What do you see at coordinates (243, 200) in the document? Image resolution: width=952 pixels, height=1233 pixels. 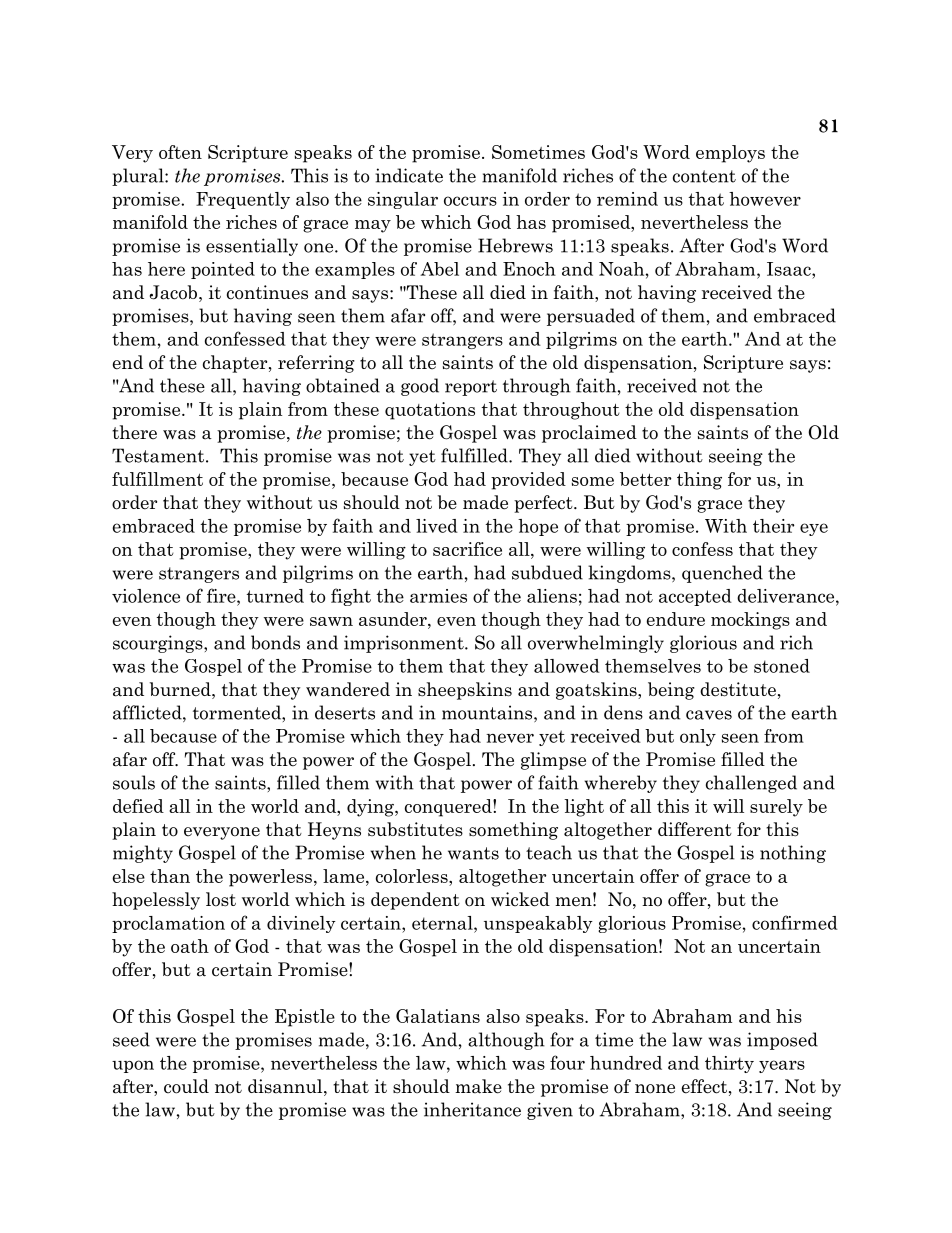 I see `Frequently` at bounding box center [243, 200].
